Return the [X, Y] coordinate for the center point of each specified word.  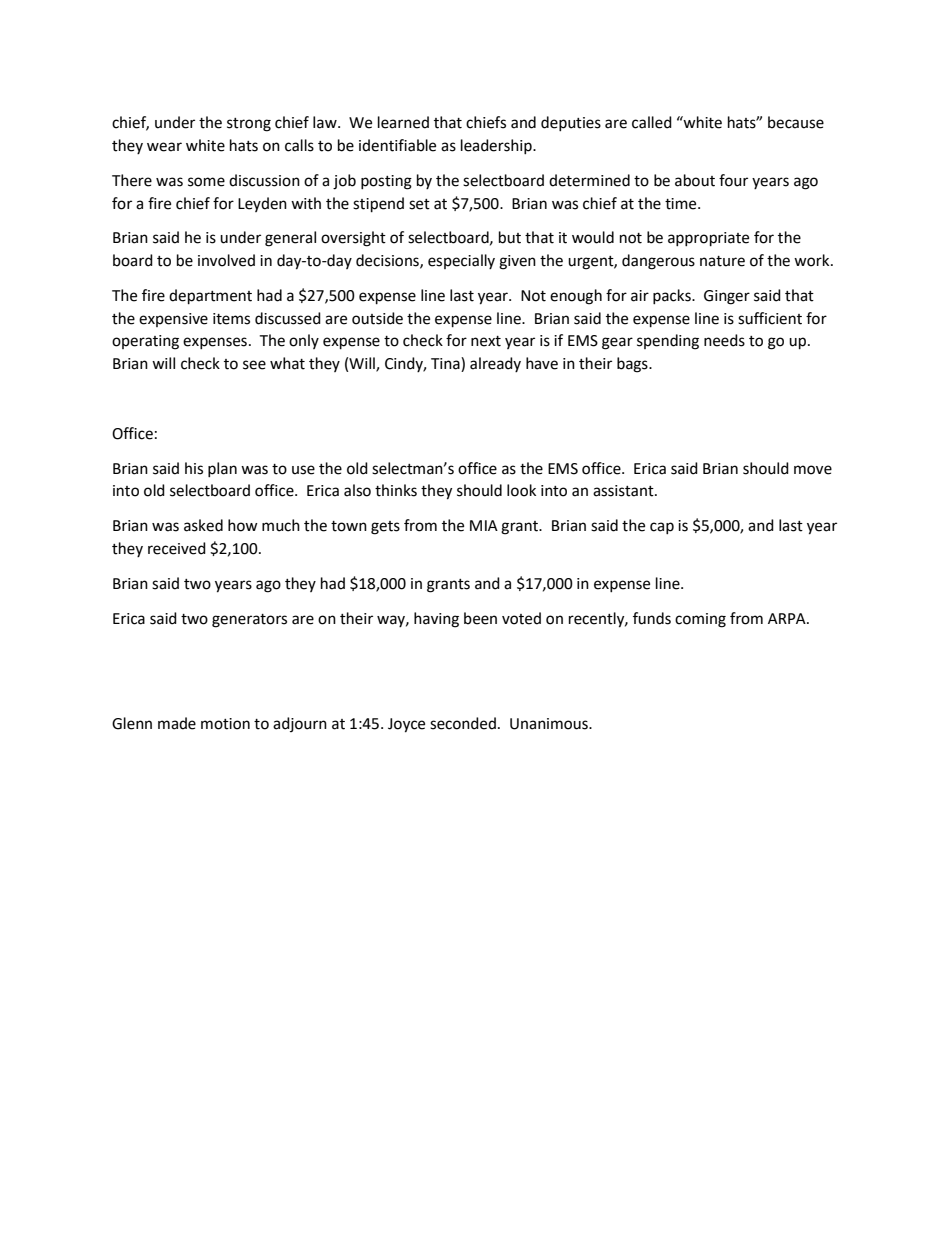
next [486, 341]
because [796, 122]
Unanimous [550, 724]
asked [203, 525]
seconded [463, 723]
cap [662, 528]
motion [225, 724]
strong [249, 125]
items [231, 319]
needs [724, 340]
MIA [484, 525]
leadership [497, 146]
